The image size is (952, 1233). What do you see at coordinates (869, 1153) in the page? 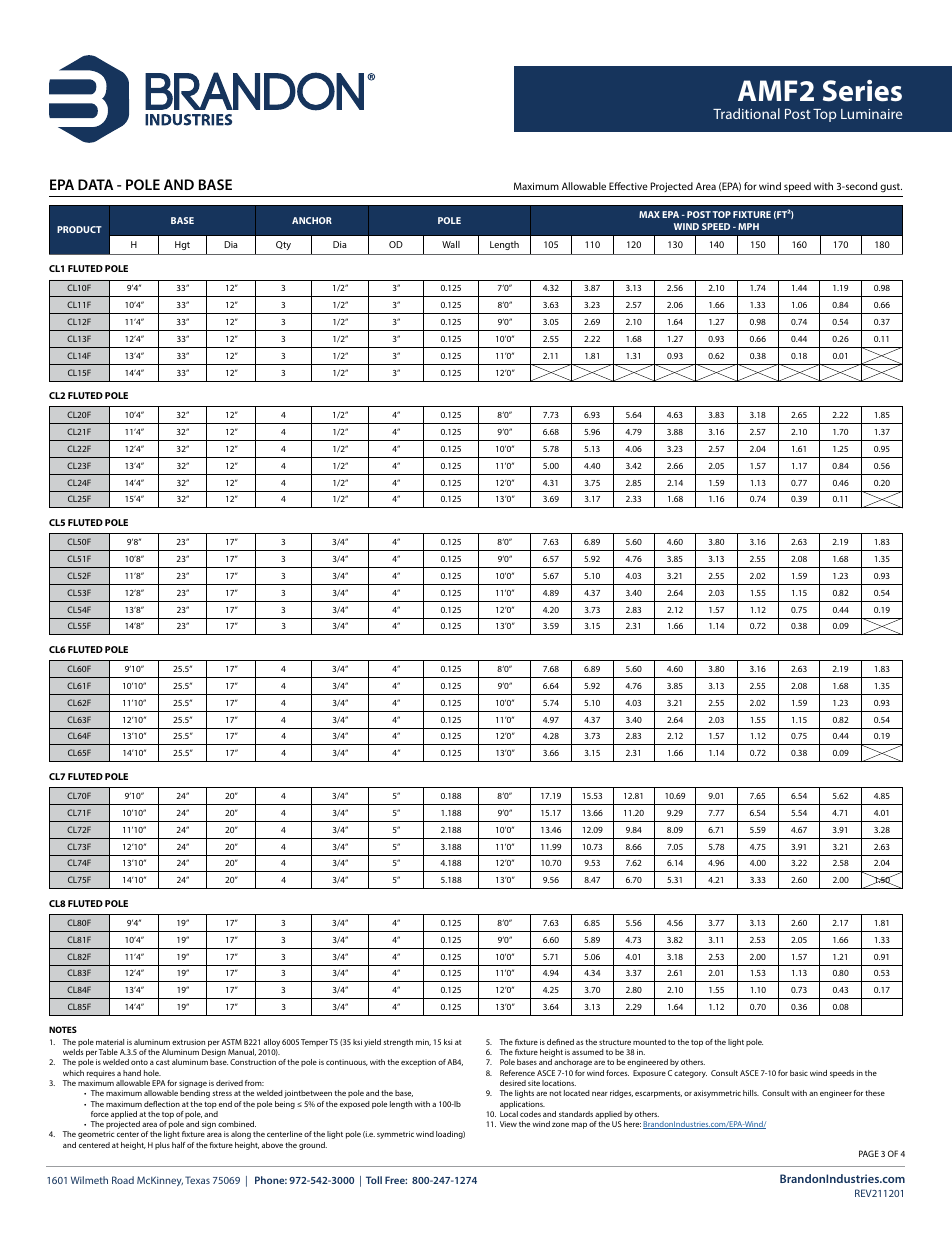
I see `PAGE` at bounding box center [869, 1153].
